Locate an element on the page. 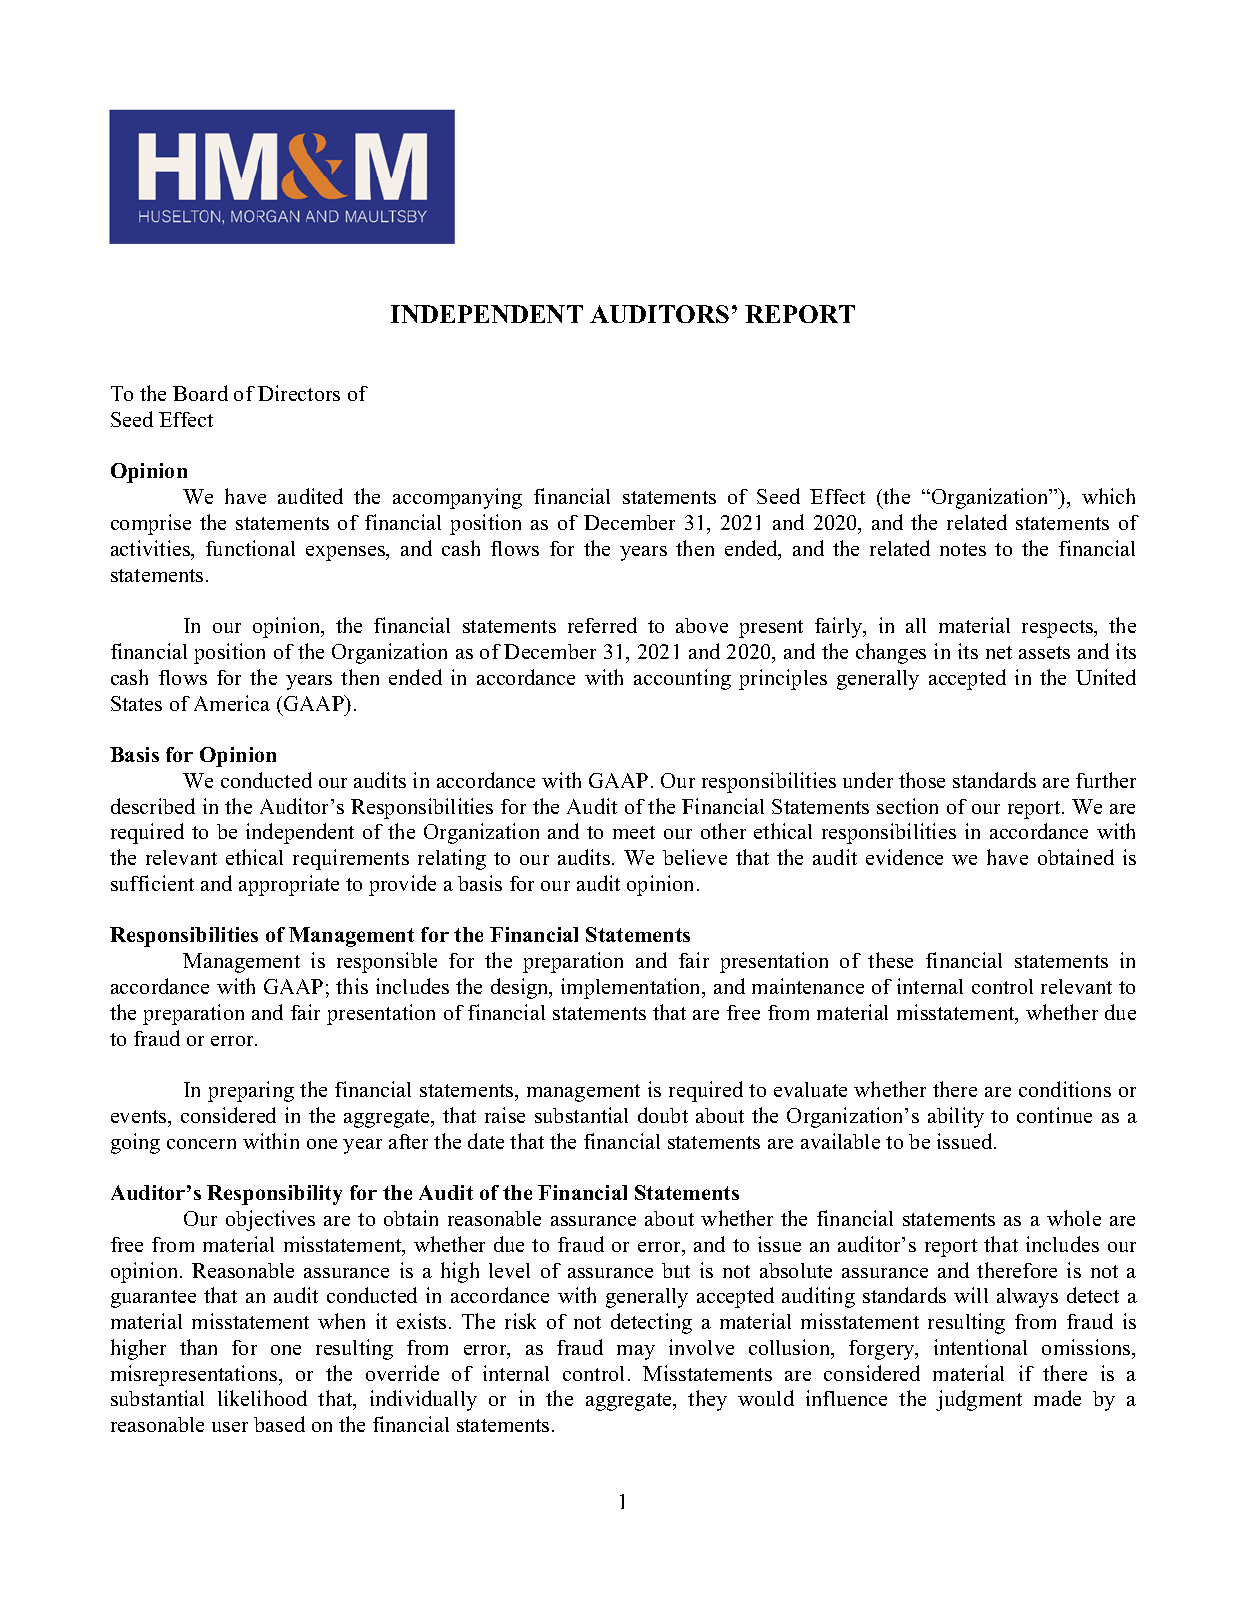 This image has height=1614, width=1247. may is located at coordinates (636, 1352).
